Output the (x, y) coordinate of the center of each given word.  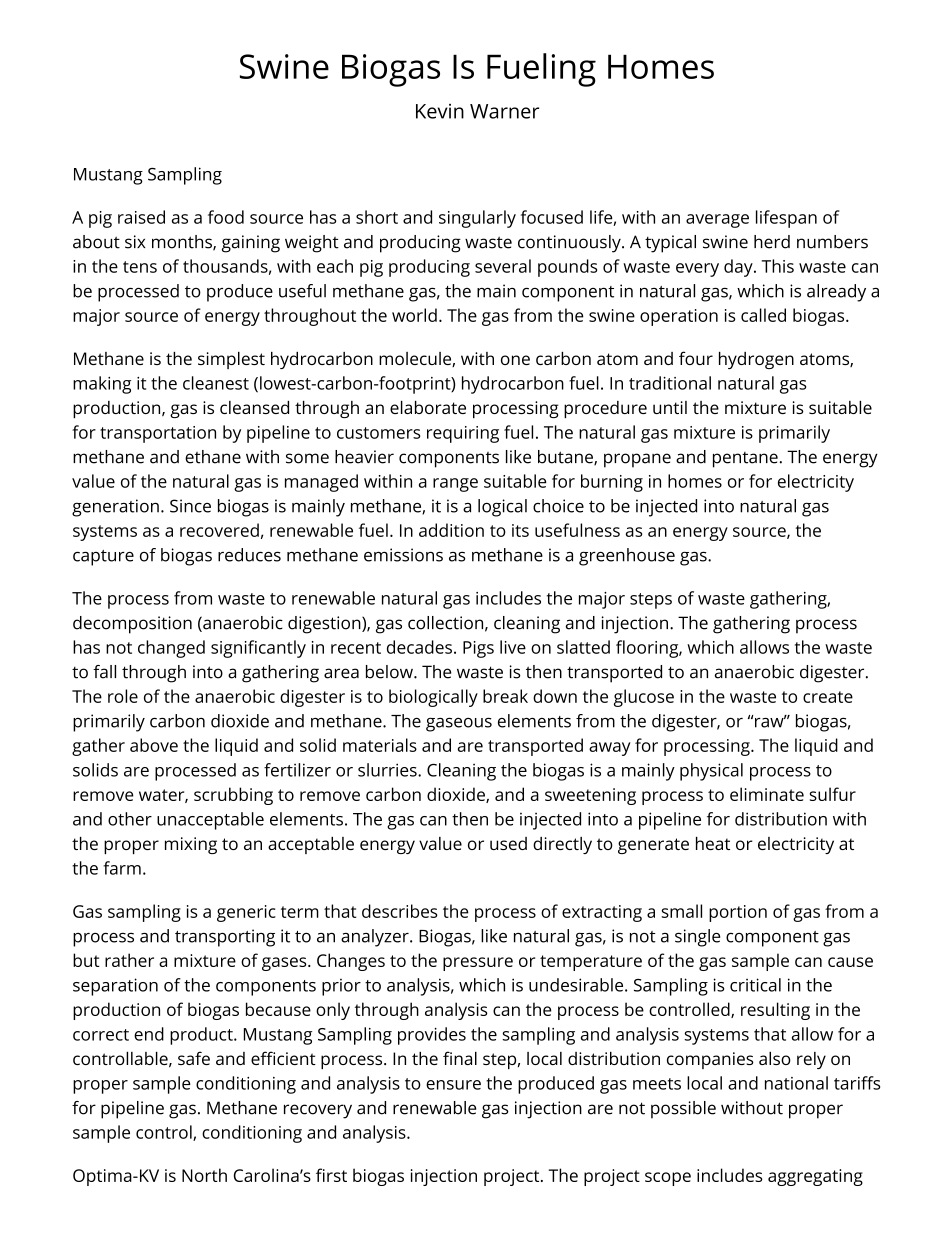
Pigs (478, 649)
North (204, 1175)
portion (738, 913)
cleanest (216, 383)
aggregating (815, 1177)
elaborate (428, 407)
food (226, 217)
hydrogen (756, 360)
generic (246, 913)
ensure (453, 1085)
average (717, 221)
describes (399, 911)
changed (171, 649)
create (828, 697)
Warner (504, 111)
